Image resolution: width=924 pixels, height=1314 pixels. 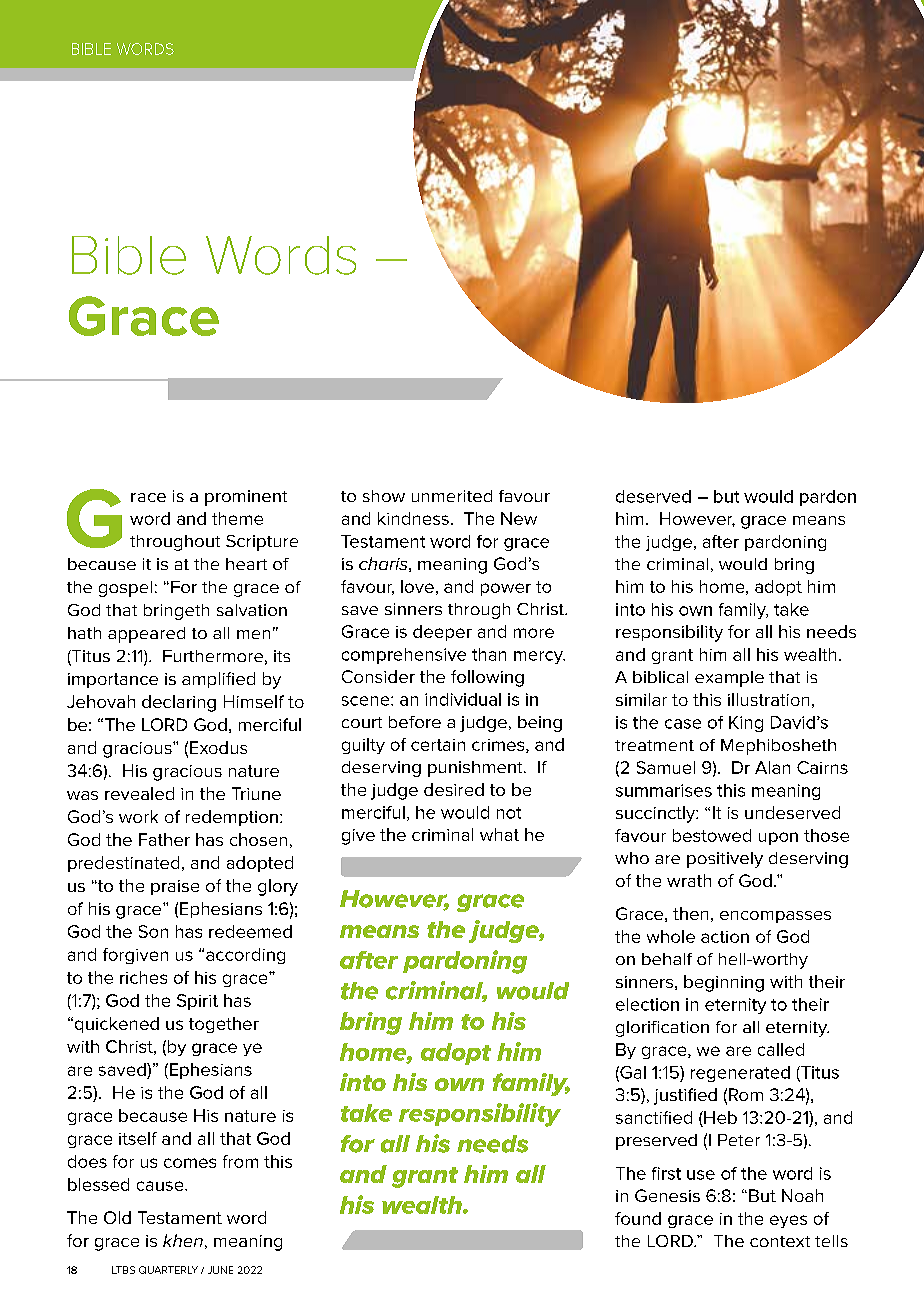 I want to click on kindness, so click(x=413, y=518).
